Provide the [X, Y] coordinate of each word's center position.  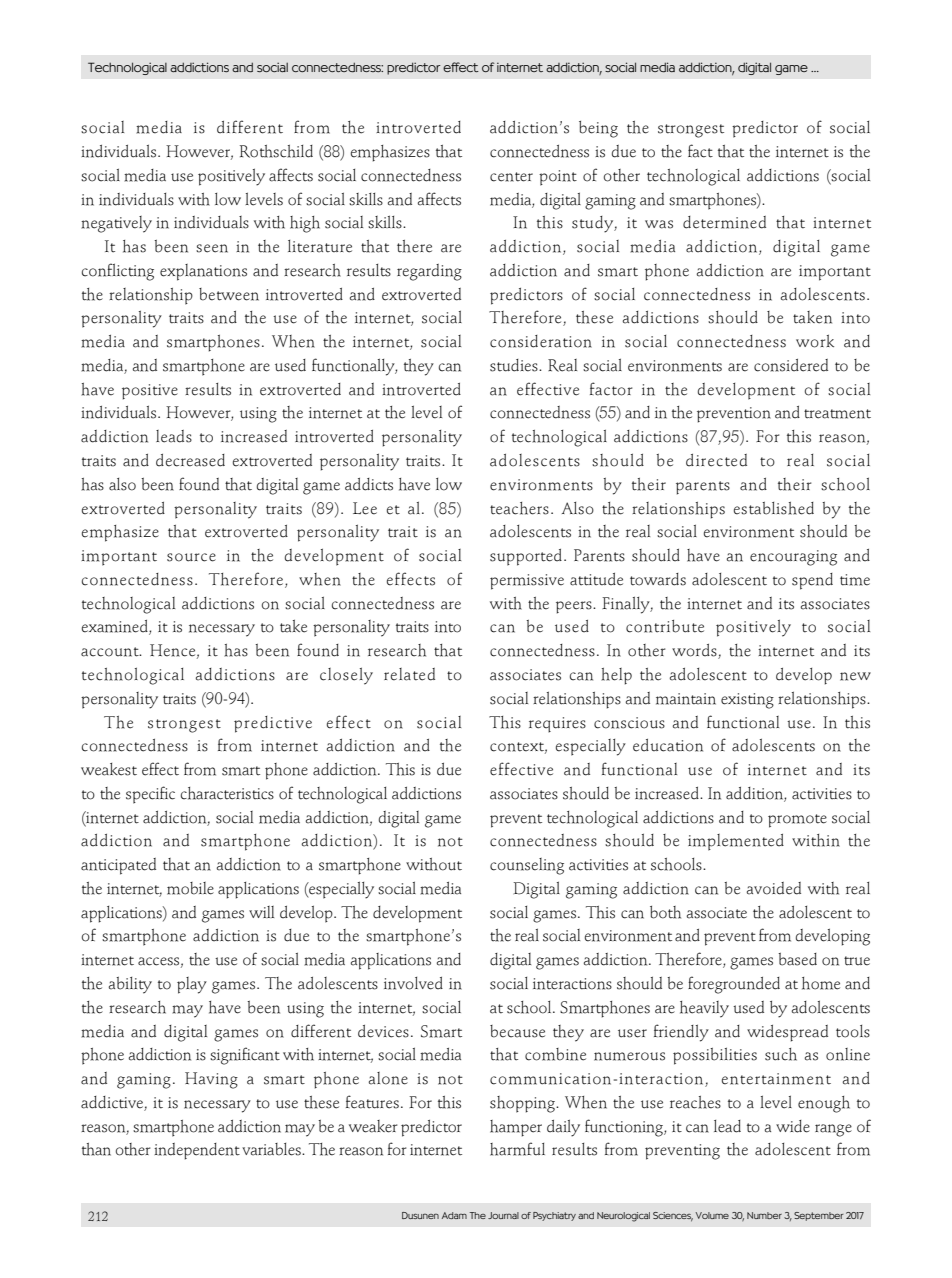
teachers [519, 508]
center [511, 177]
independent [197, 1151]
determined [724, 222]
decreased [190, 460]
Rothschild [276, 151]
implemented [736, 842]
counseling [527, 866]
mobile [190, 888]
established [774, 508]
